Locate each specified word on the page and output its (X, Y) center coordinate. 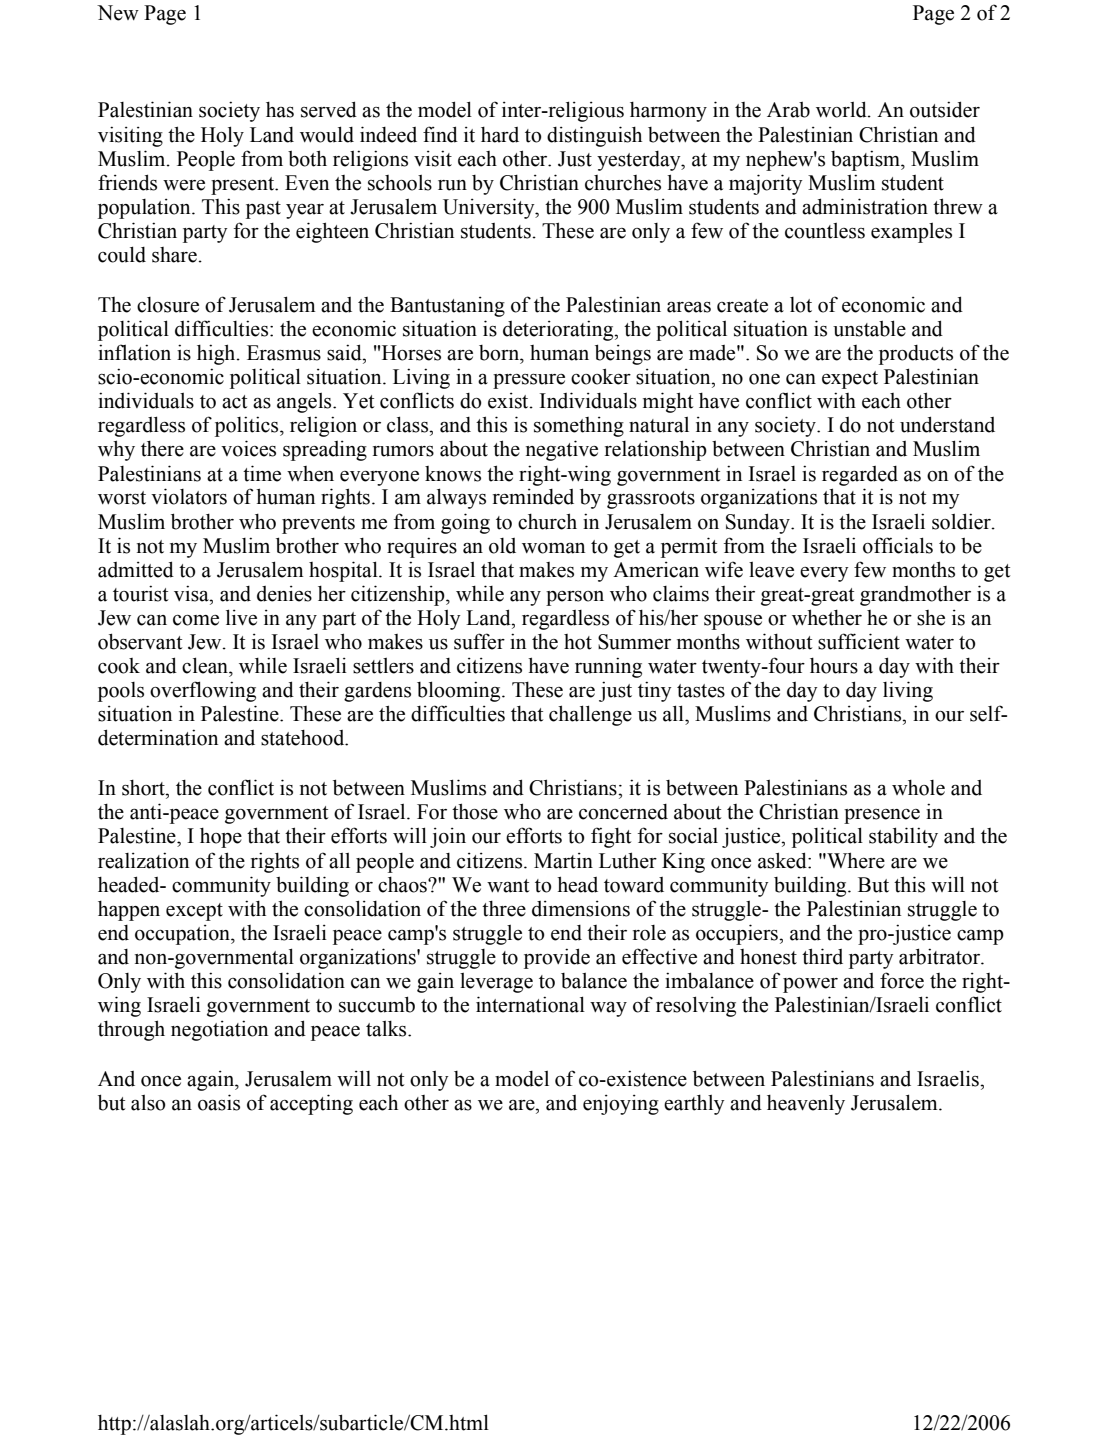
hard (500, 135)
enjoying (621, 1104)
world (842, 109)
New (118, 13)
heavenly (806, 1105)
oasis (219, 1102)
